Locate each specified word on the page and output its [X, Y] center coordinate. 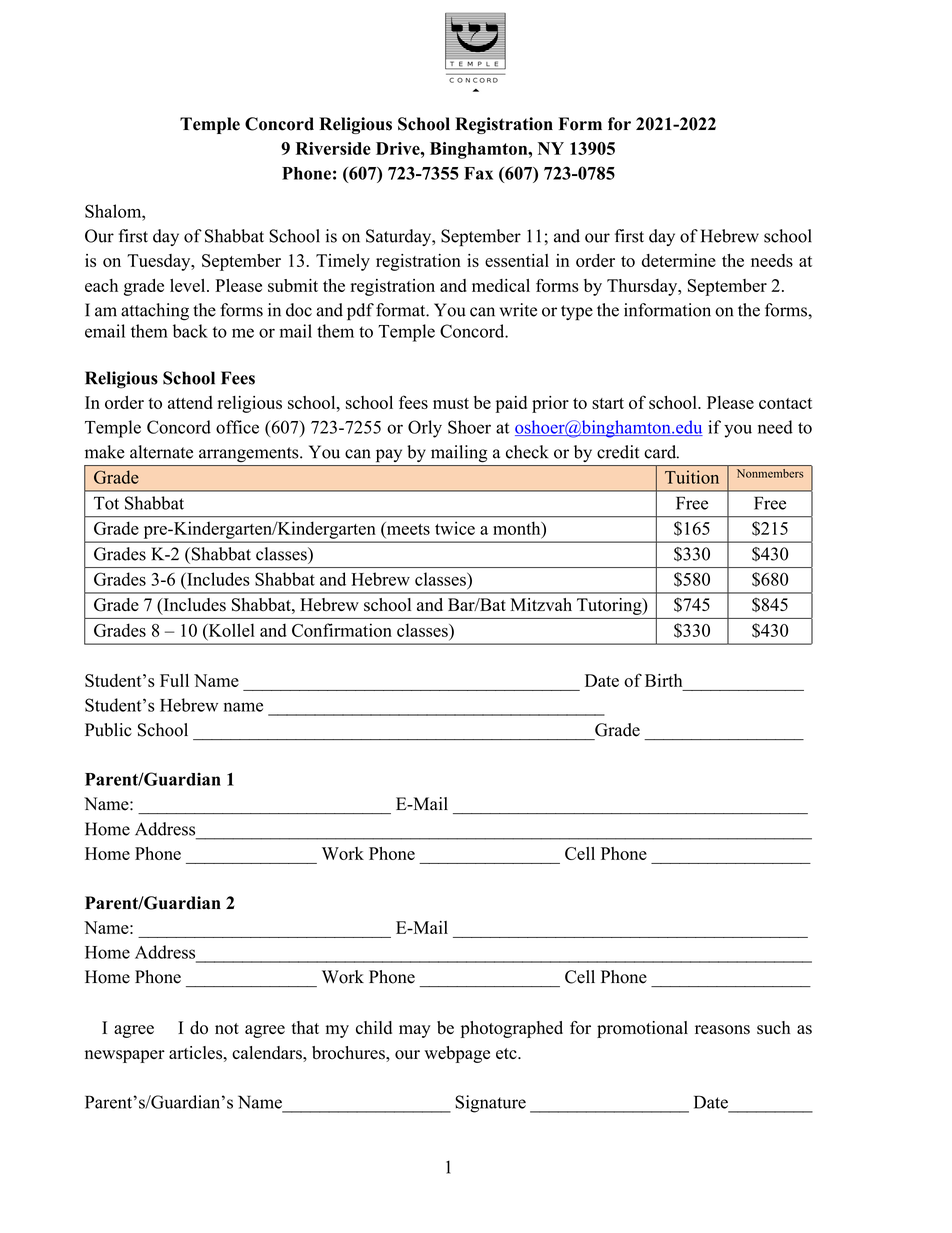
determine [679, 260]
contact [785, 403]
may [415, 1031]
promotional [642, 1029]
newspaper [125, 1056]
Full [174, 680]
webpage [457, 1054]
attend [190, 402]
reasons [722, 1030]
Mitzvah [541, 604]
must [451, 403]
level [189, 285]
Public [108, 730]
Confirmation [342, 630]
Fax [478, 173]
